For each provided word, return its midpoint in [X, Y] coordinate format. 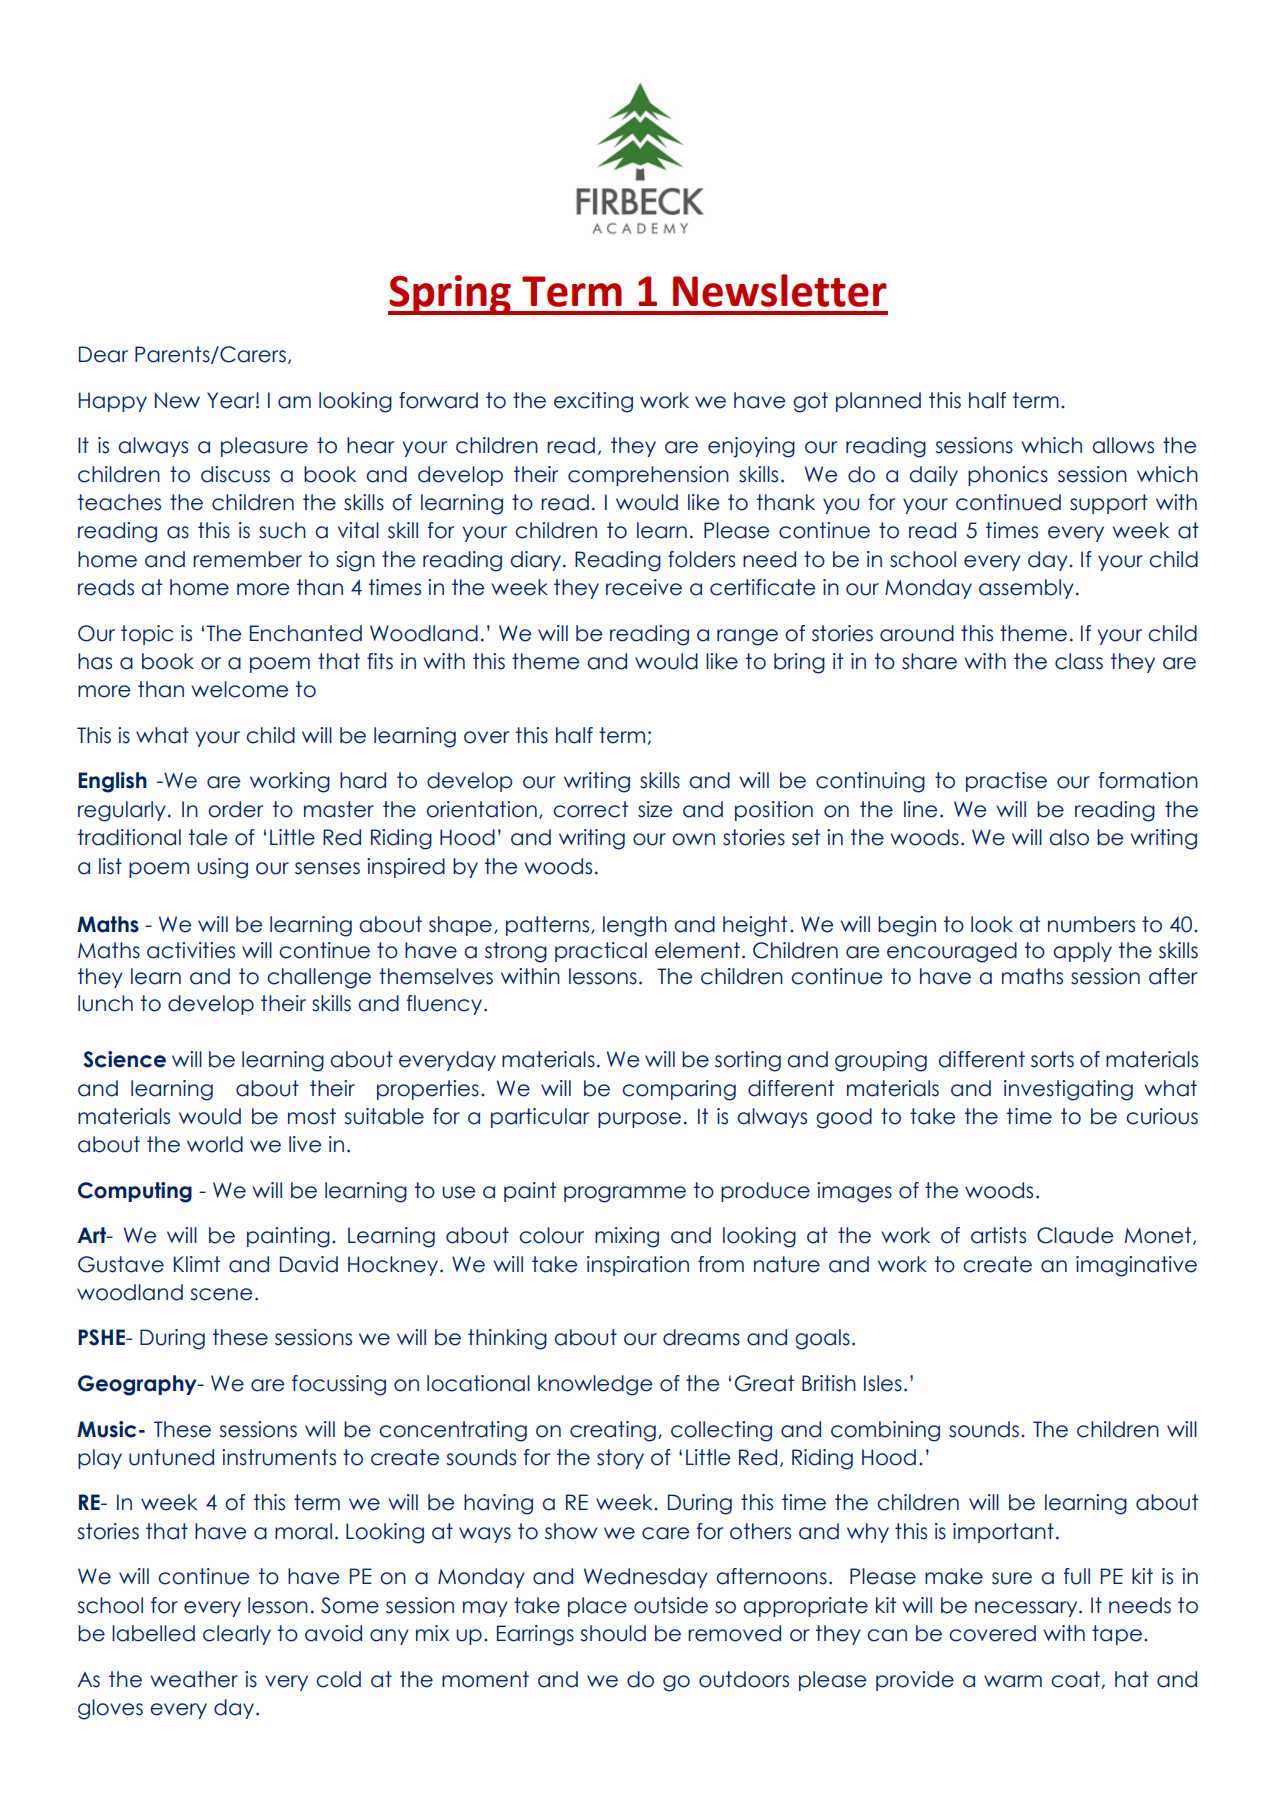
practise [1006, 782]
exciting [593, 402]
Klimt [197, 1264]
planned [878, 402]
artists [998, 1235]
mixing [627, 1237]
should [613, 1633]
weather [194, 1679]
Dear [103, 354]
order [236, 809]
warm [1013, 1681]
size [655, 809]
